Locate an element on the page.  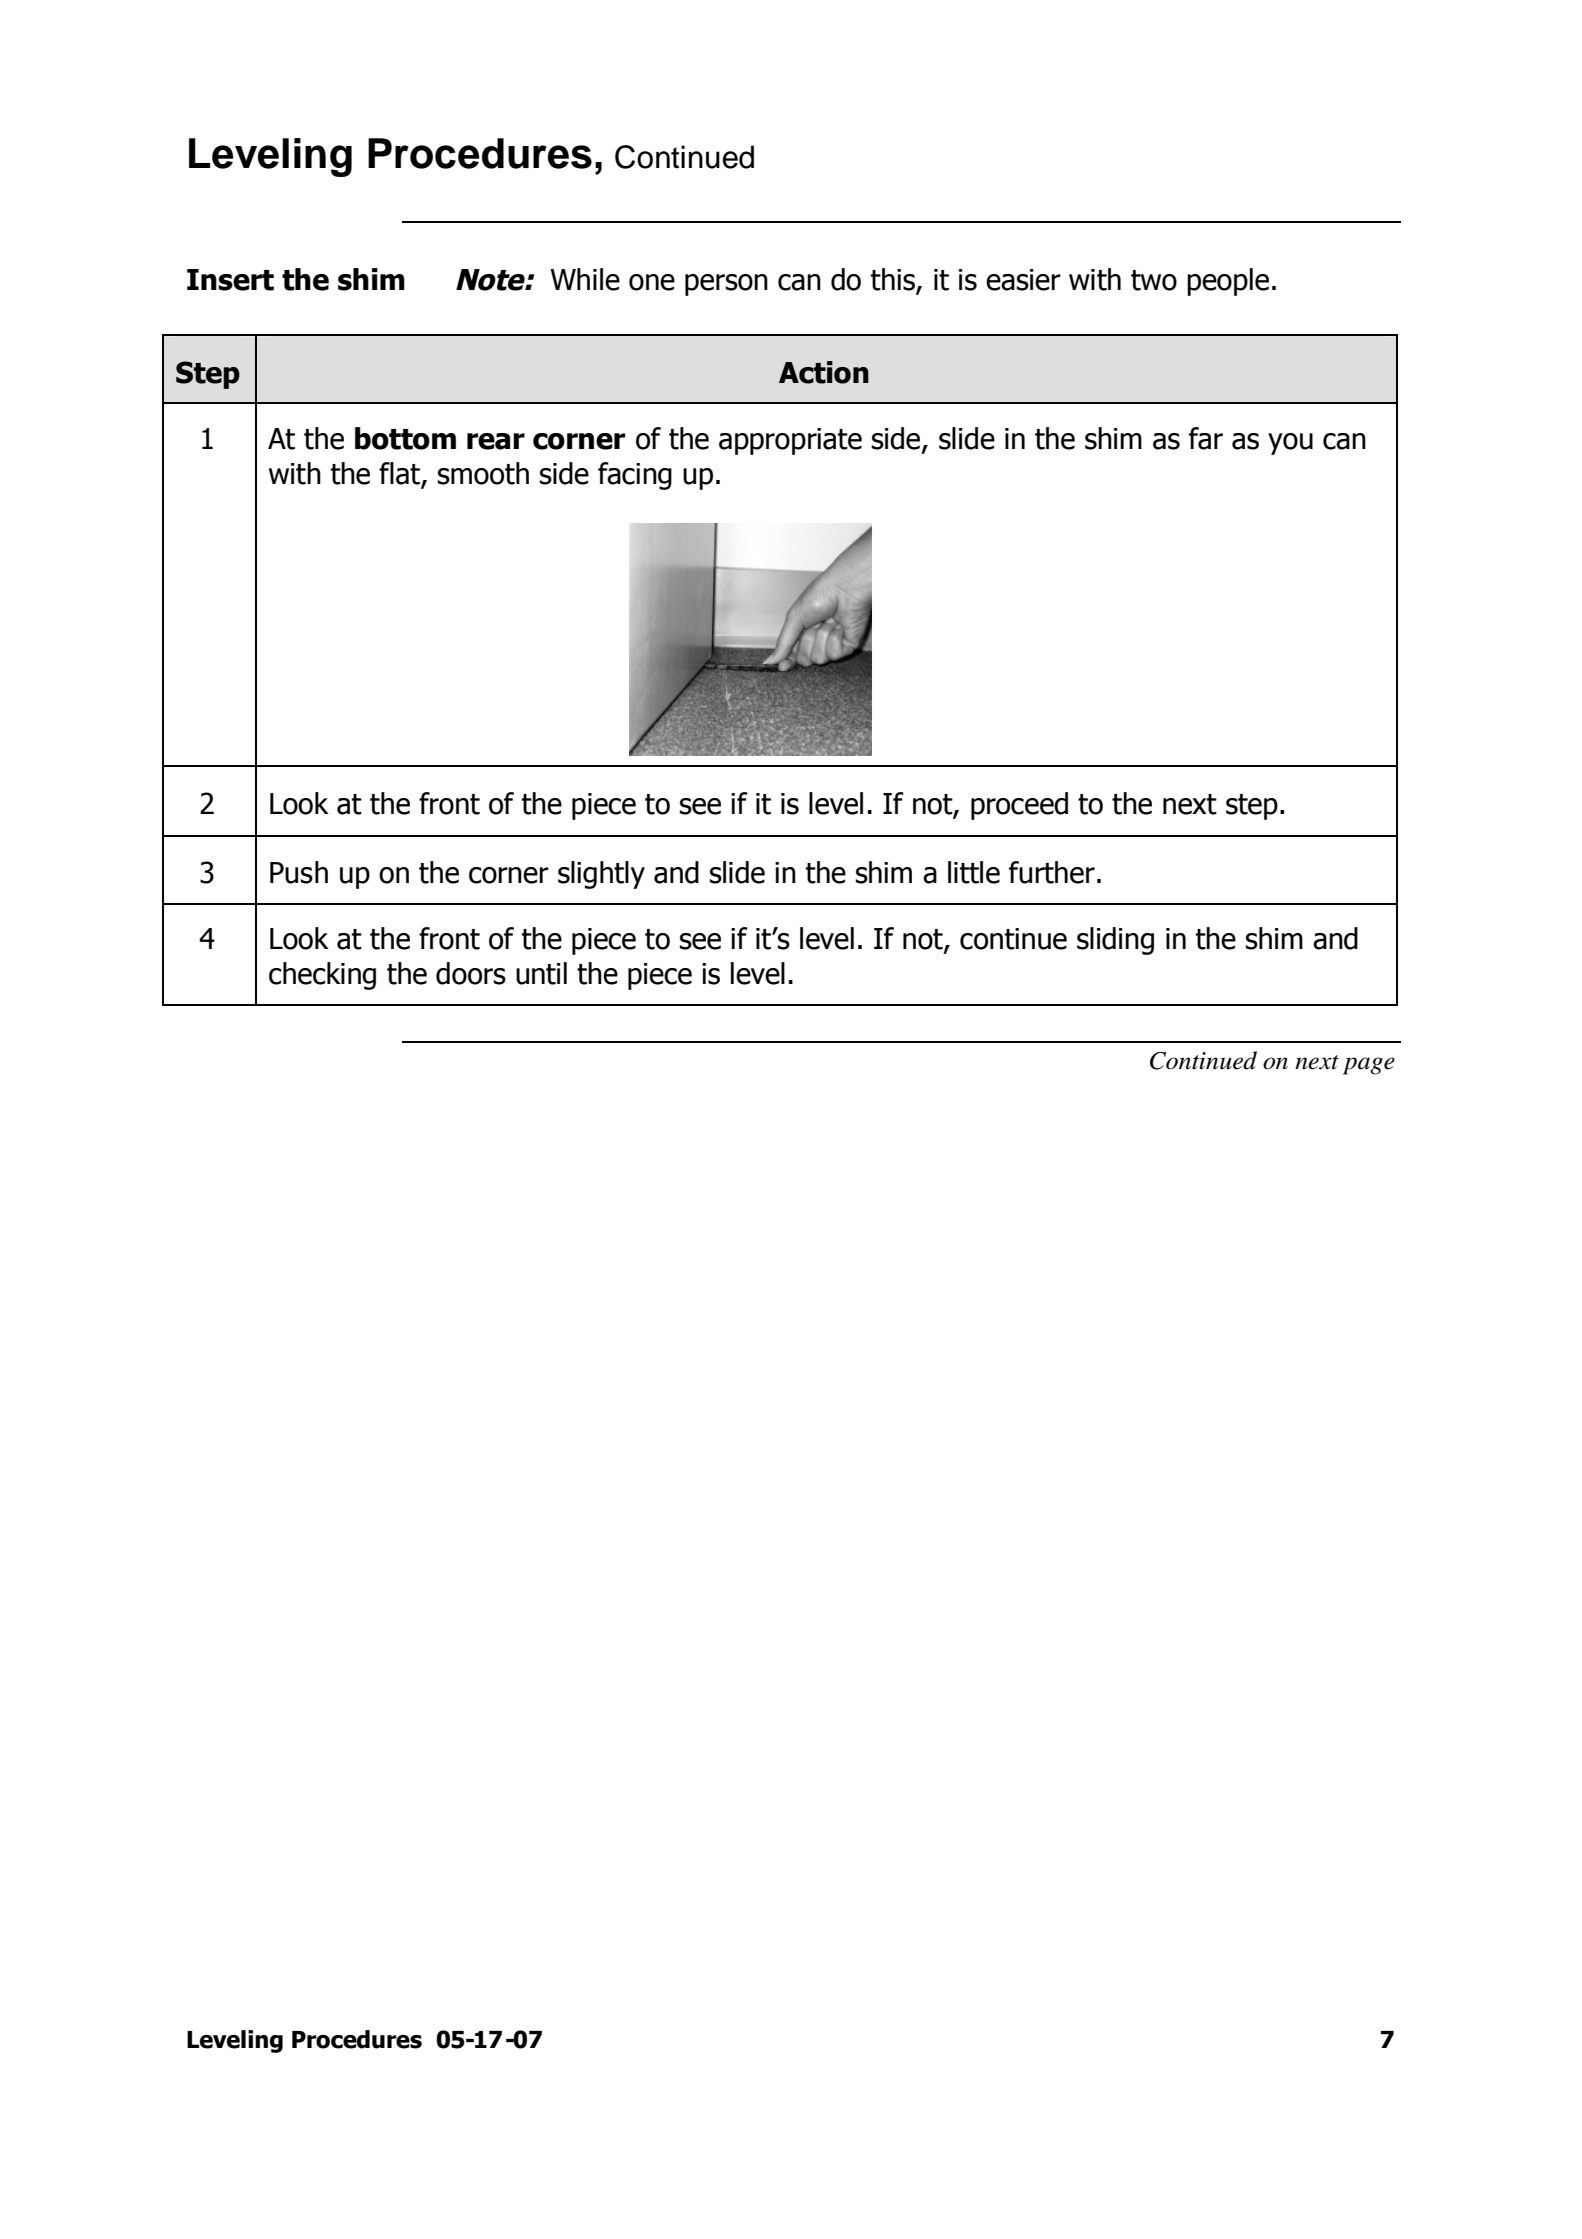
people is located at coordinates (1228, 282).
